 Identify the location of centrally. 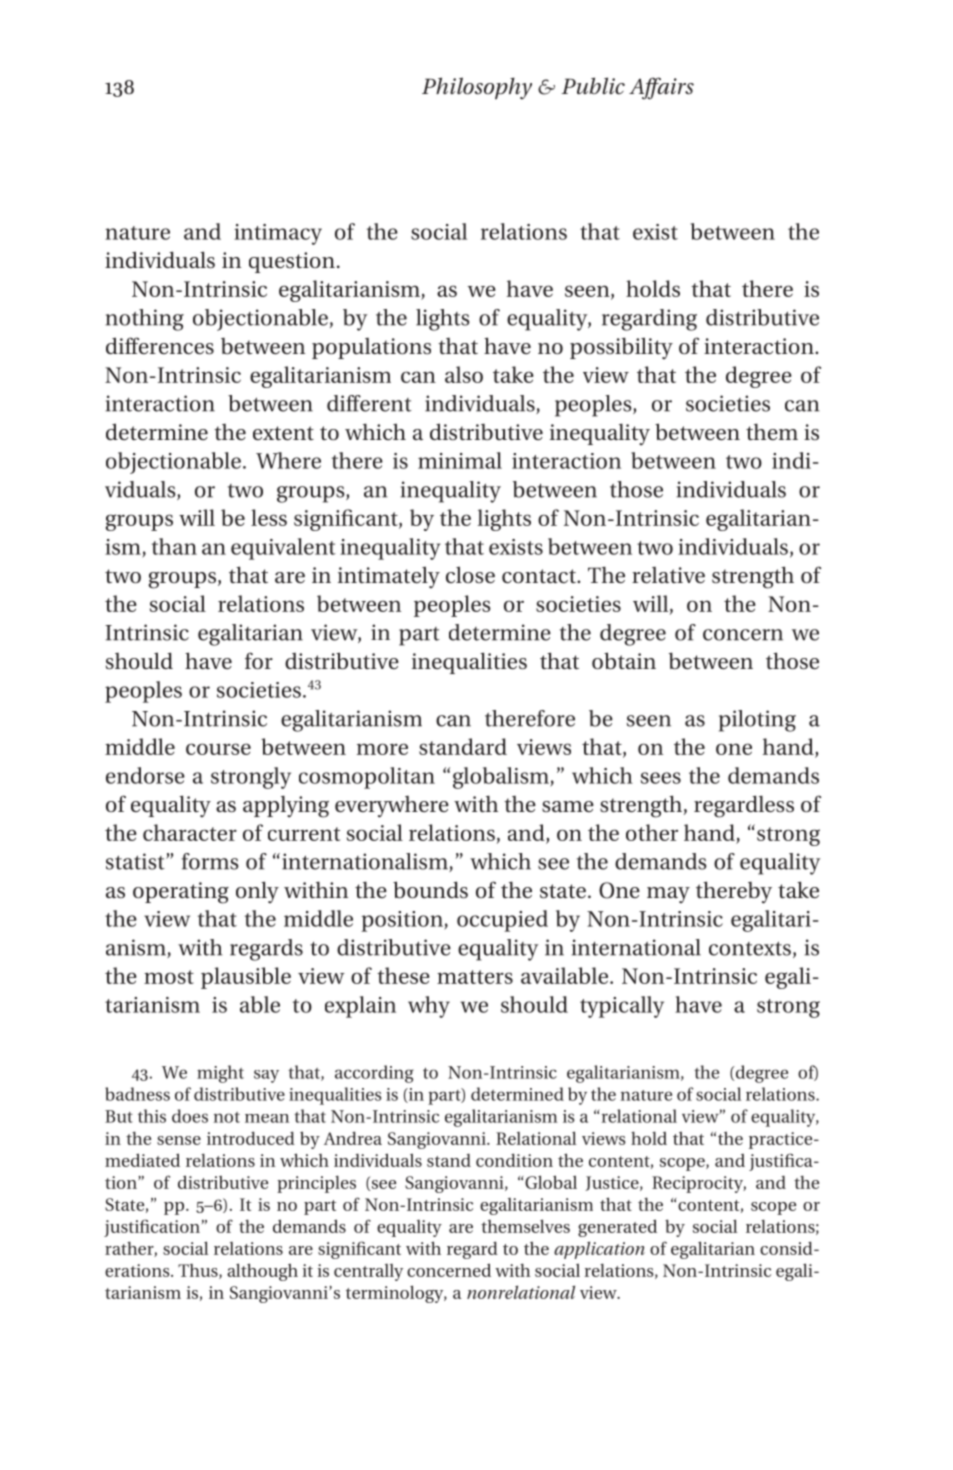
(368, 1272).
